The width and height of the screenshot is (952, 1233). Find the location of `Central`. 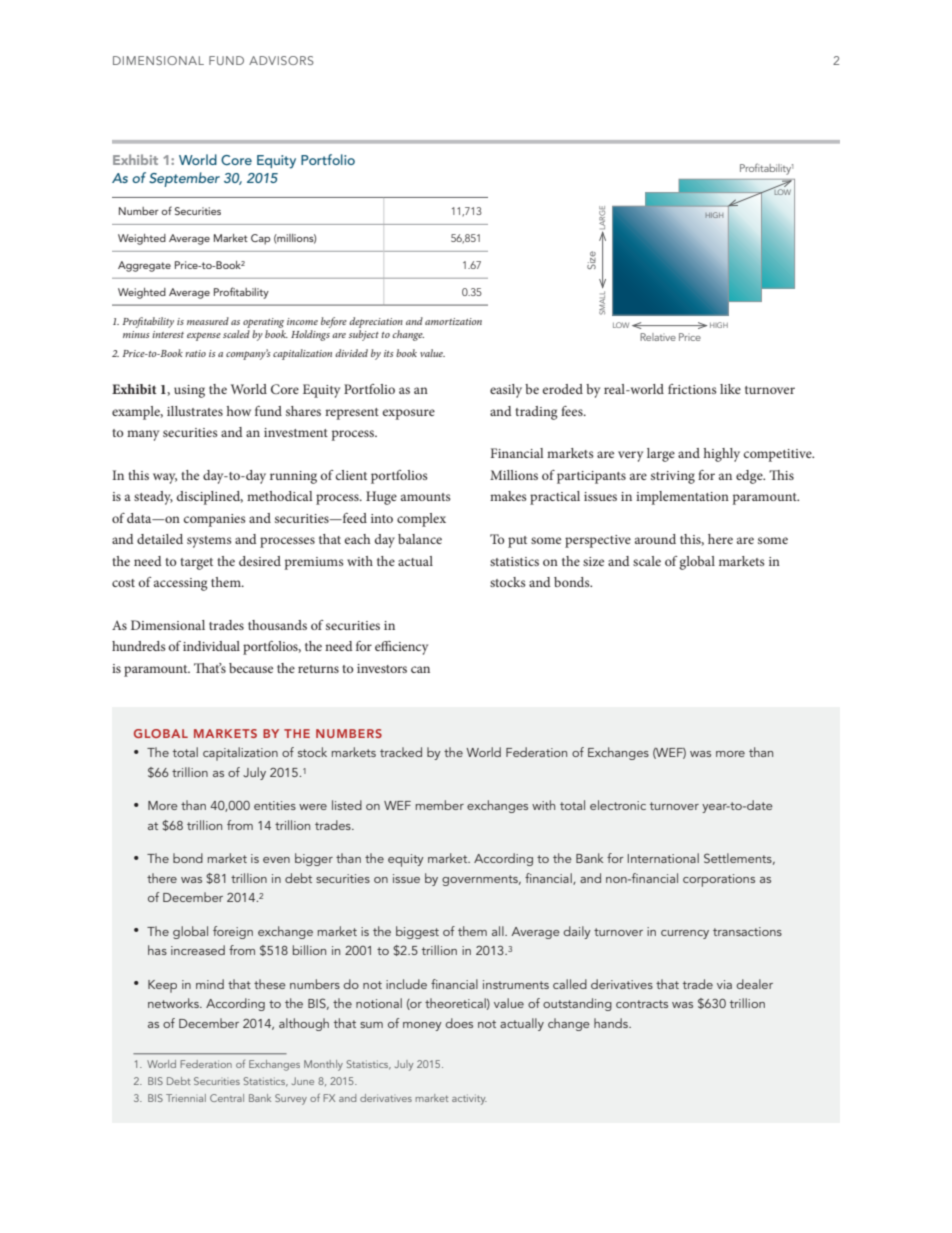

Central is located at coordinates (227, 1098).
